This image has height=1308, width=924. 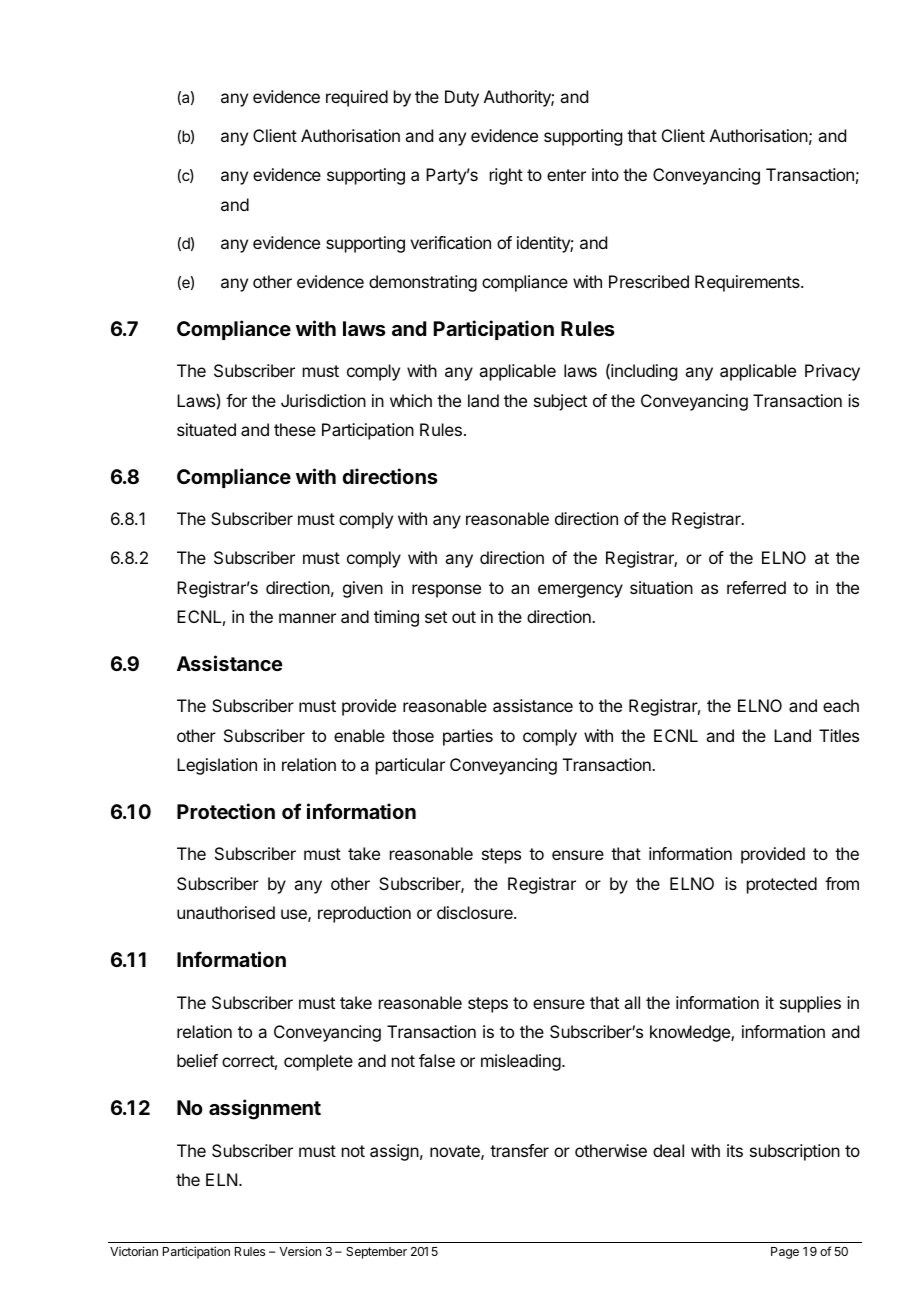 What do you see at coordinates (605, 174) in the image?
I see `into` at bounding box center [605, 174].
